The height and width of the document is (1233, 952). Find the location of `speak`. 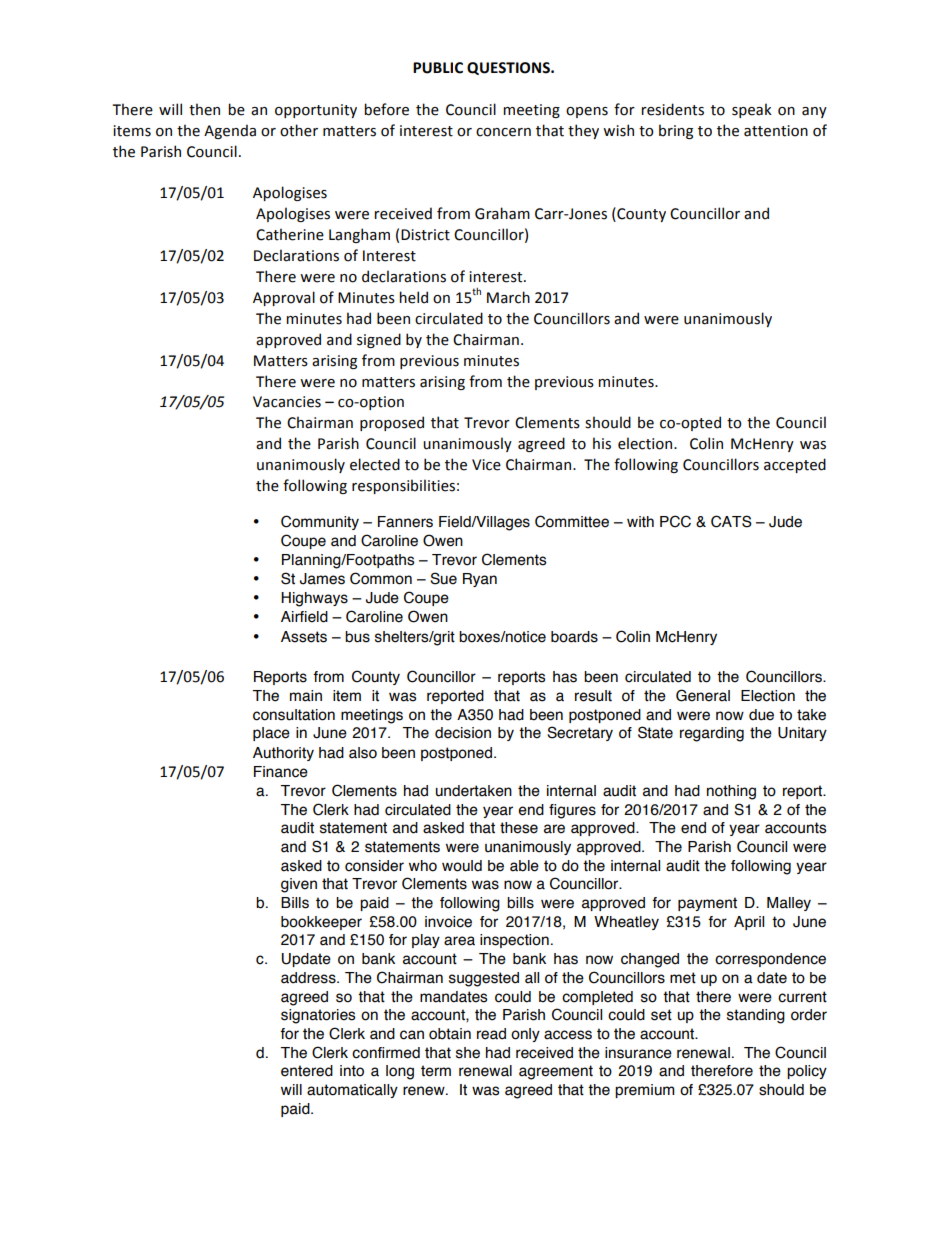

speak is located at coordinates (752, 110).
